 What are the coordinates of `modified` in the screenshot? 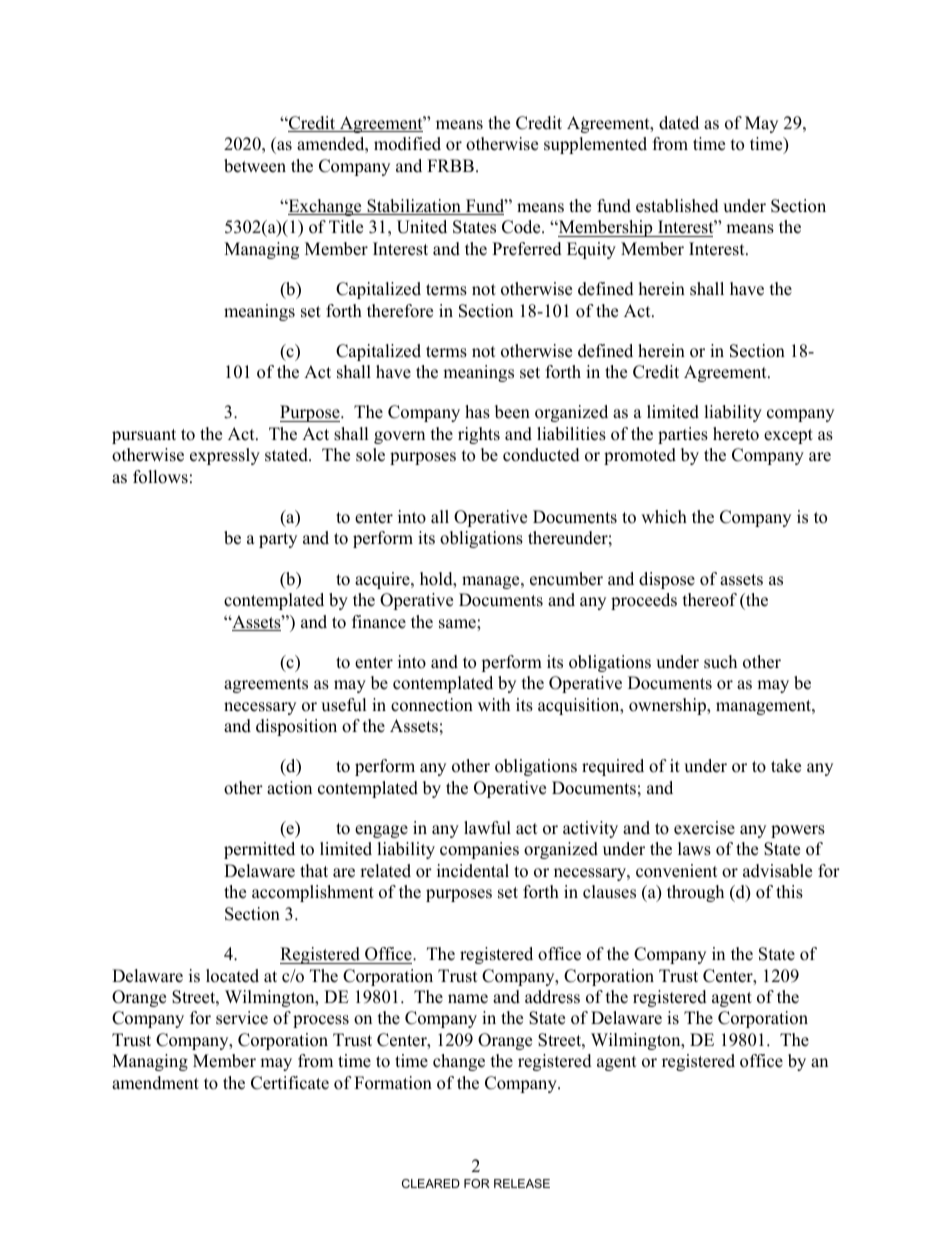 It's located at (407, 144).
